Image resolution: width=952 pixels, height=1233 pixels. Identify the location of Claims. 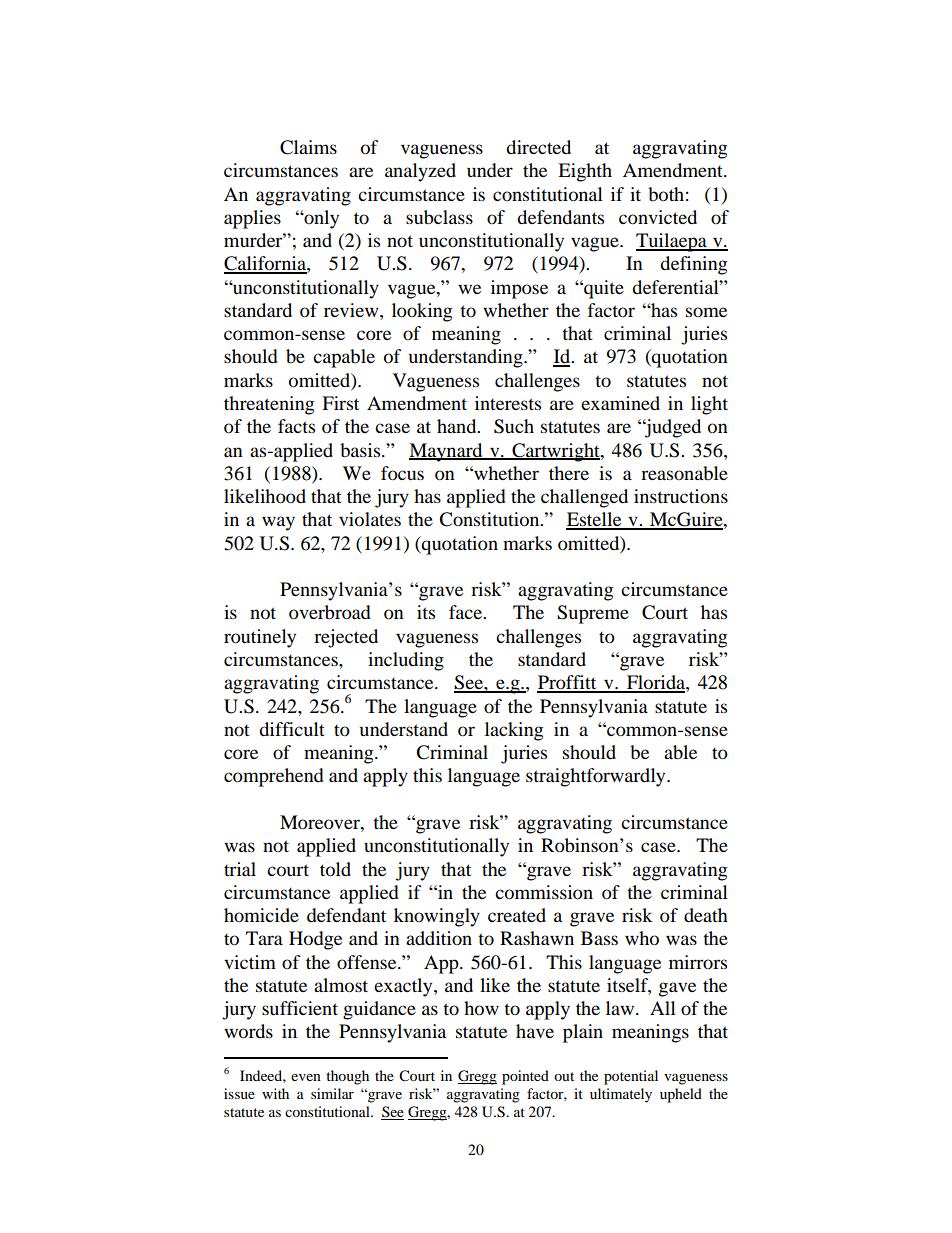
(308, 147).
